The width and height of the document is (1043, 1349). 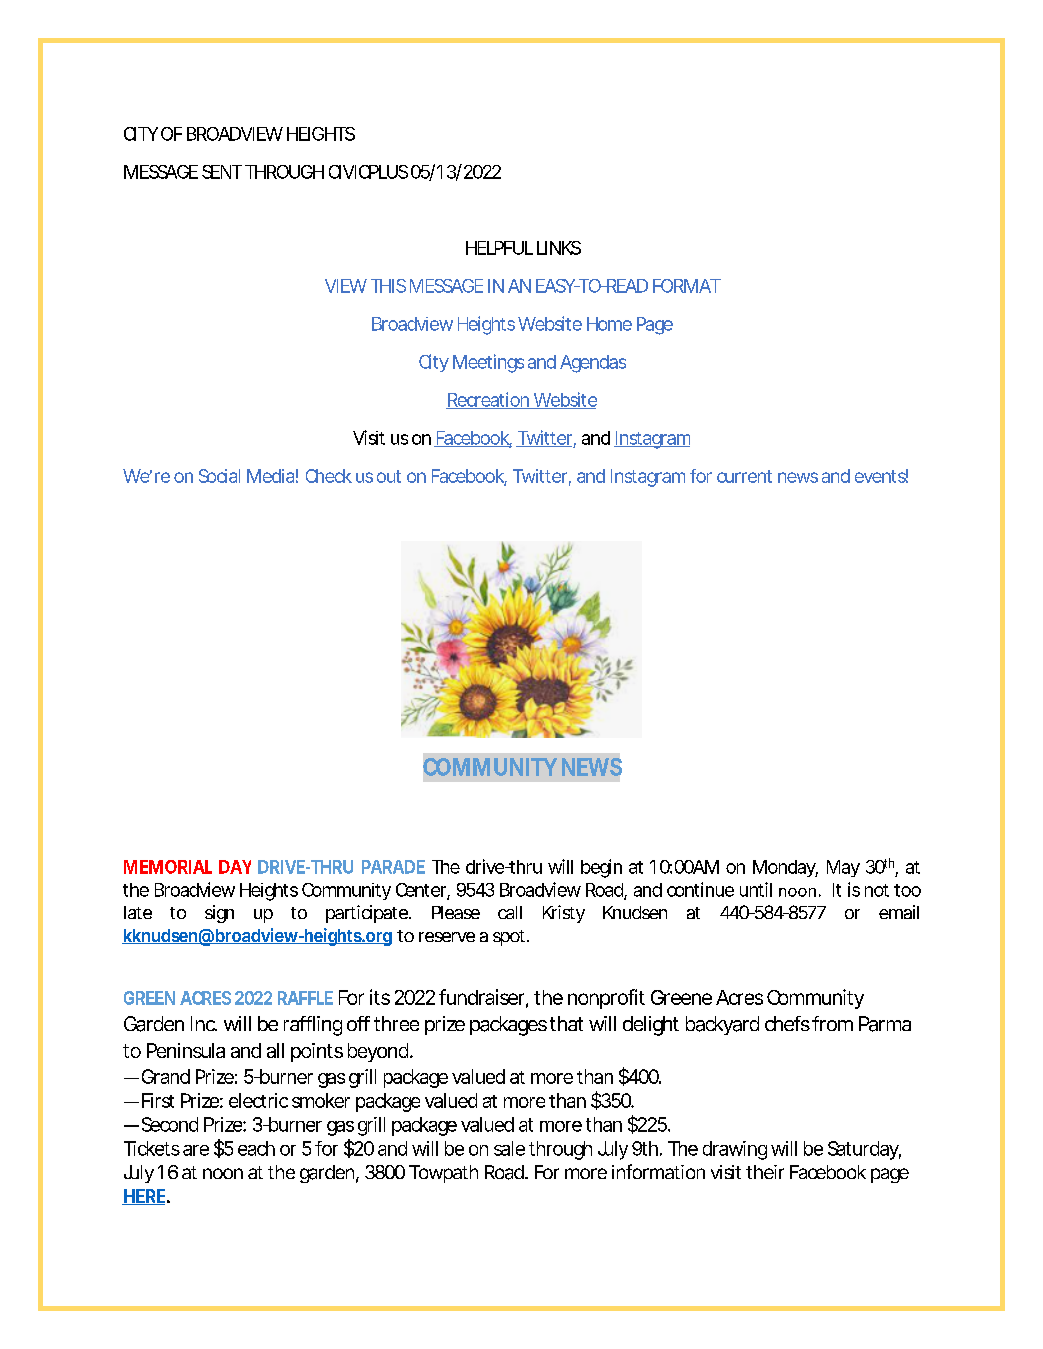 What do you see at coordinates (756, 889) in the document?
I see `until` at bounding box center [756, 889].
